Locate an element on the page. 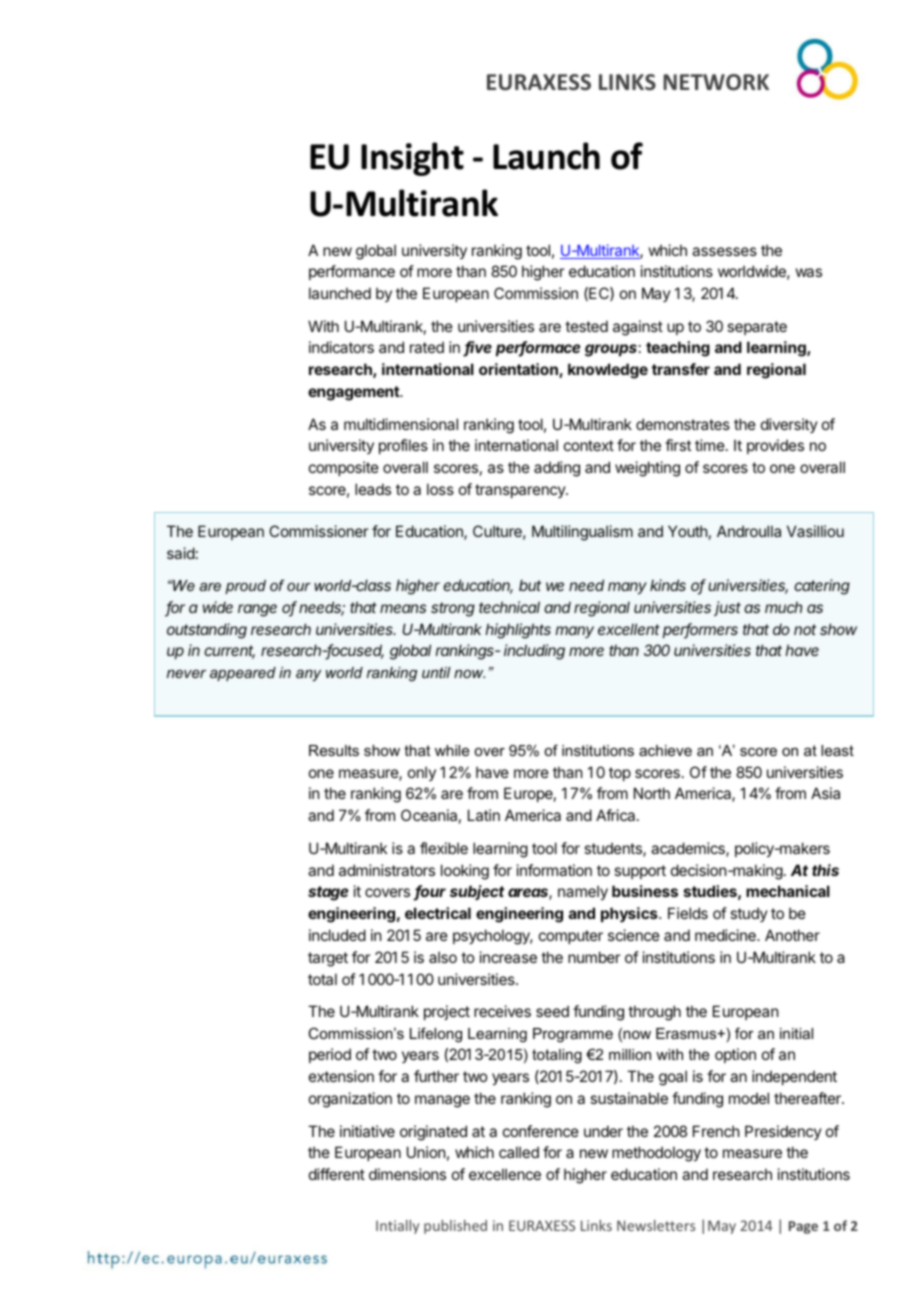 Image resolution: width=924 pixels, height=1308 pixels. highlights is located at coordinates (518, 631).
